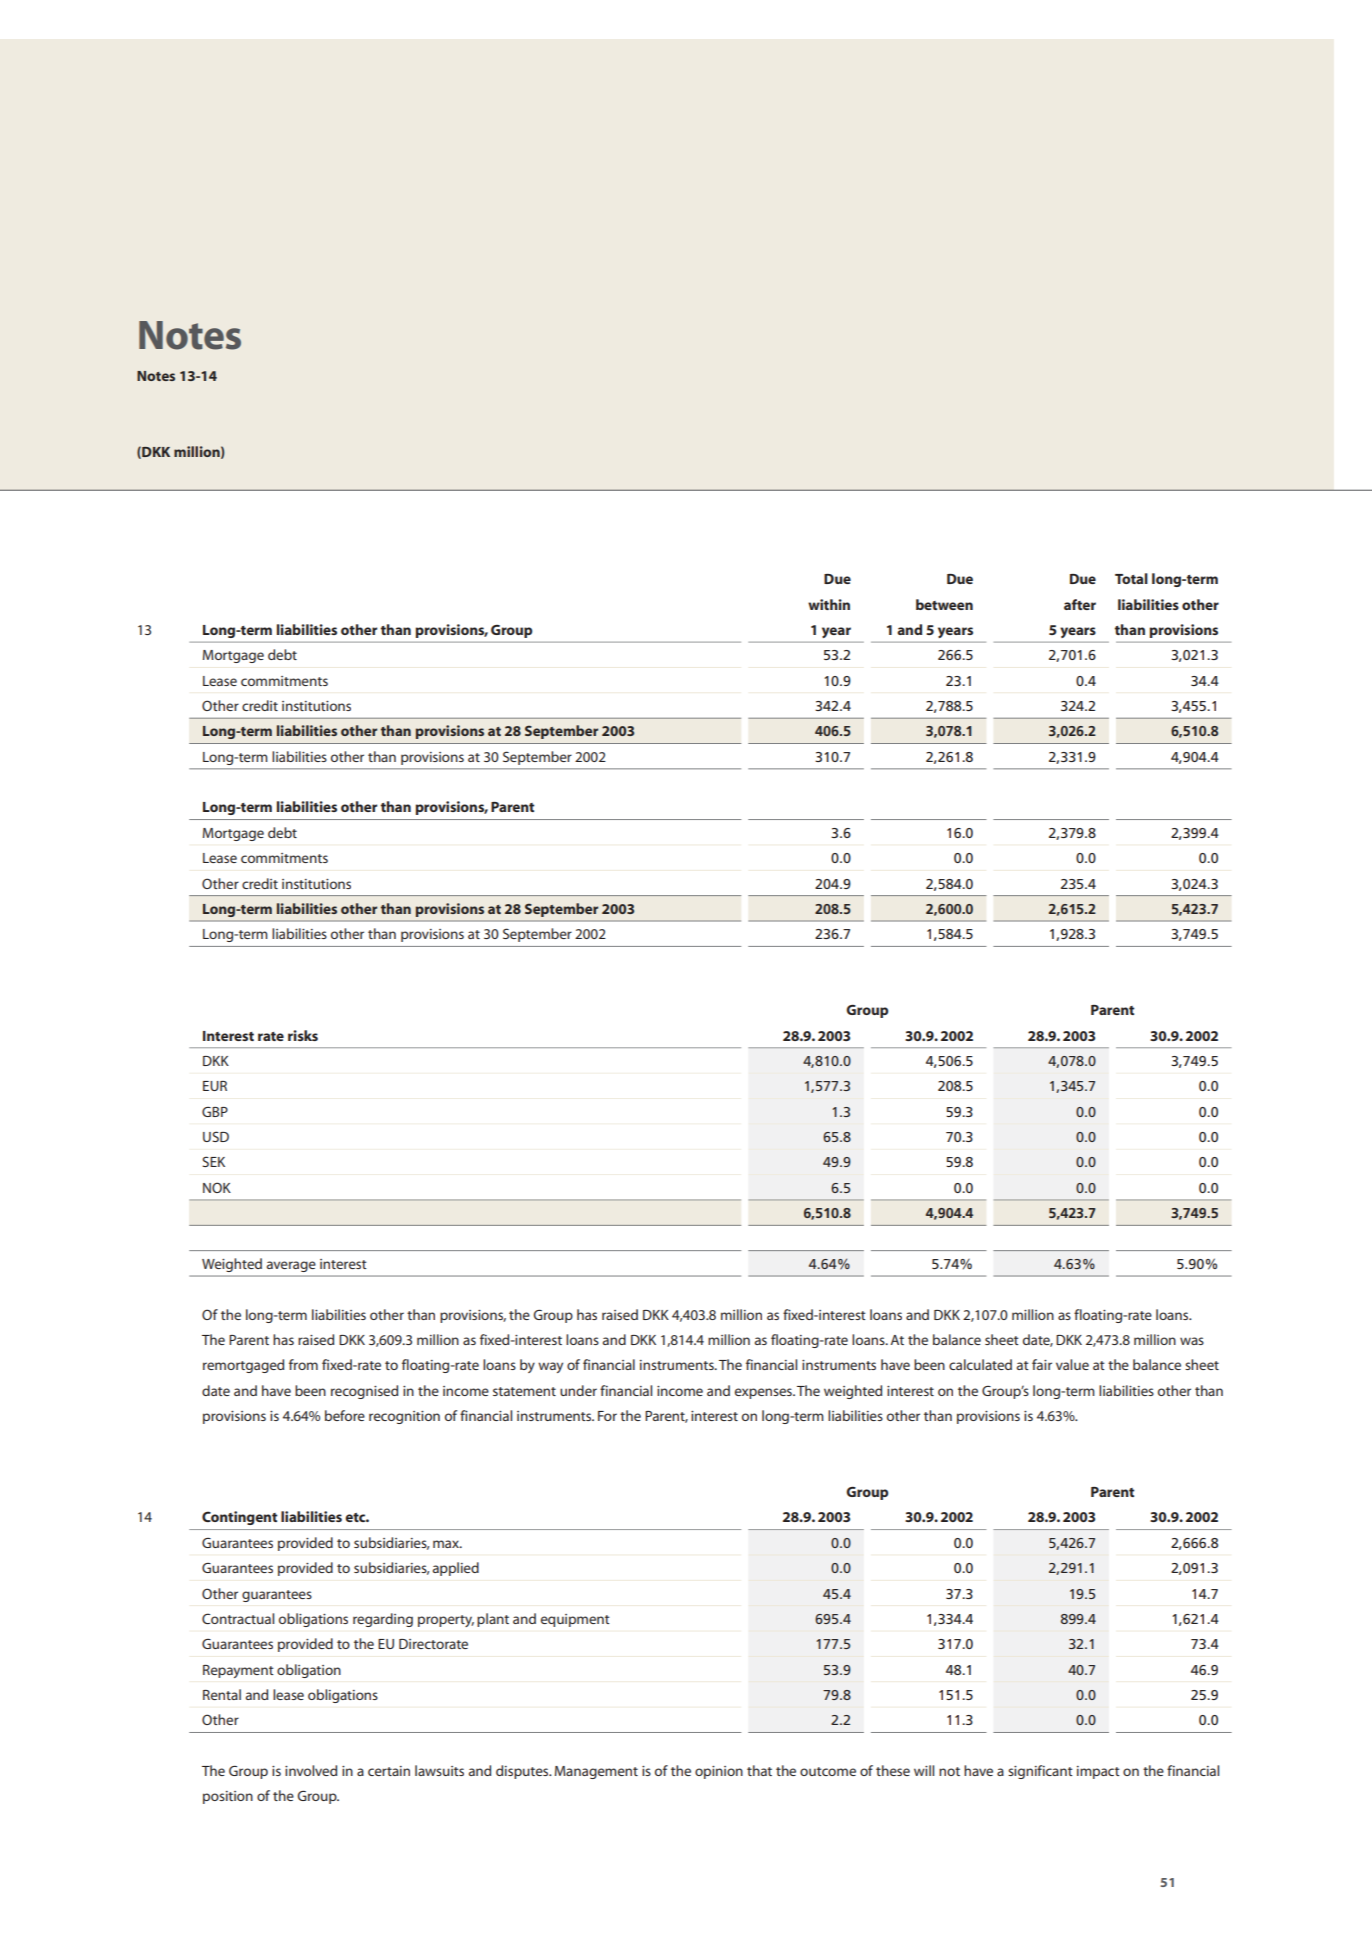 The height and width of the screenshot is (1941, 1372). I want to click on NOK, so click(217, 1187).
